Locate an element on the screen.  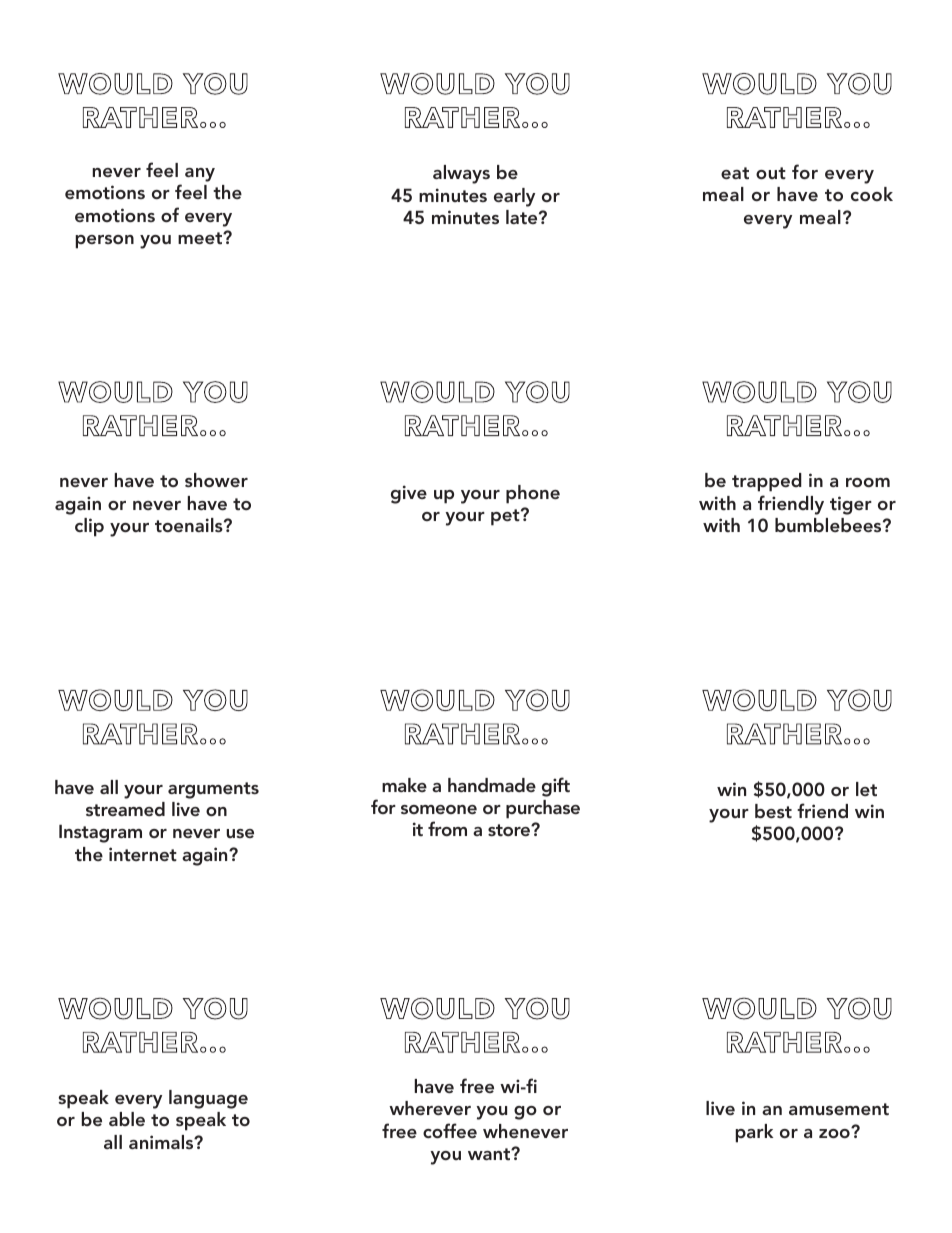
language is located at coordinates (208, 1099).
